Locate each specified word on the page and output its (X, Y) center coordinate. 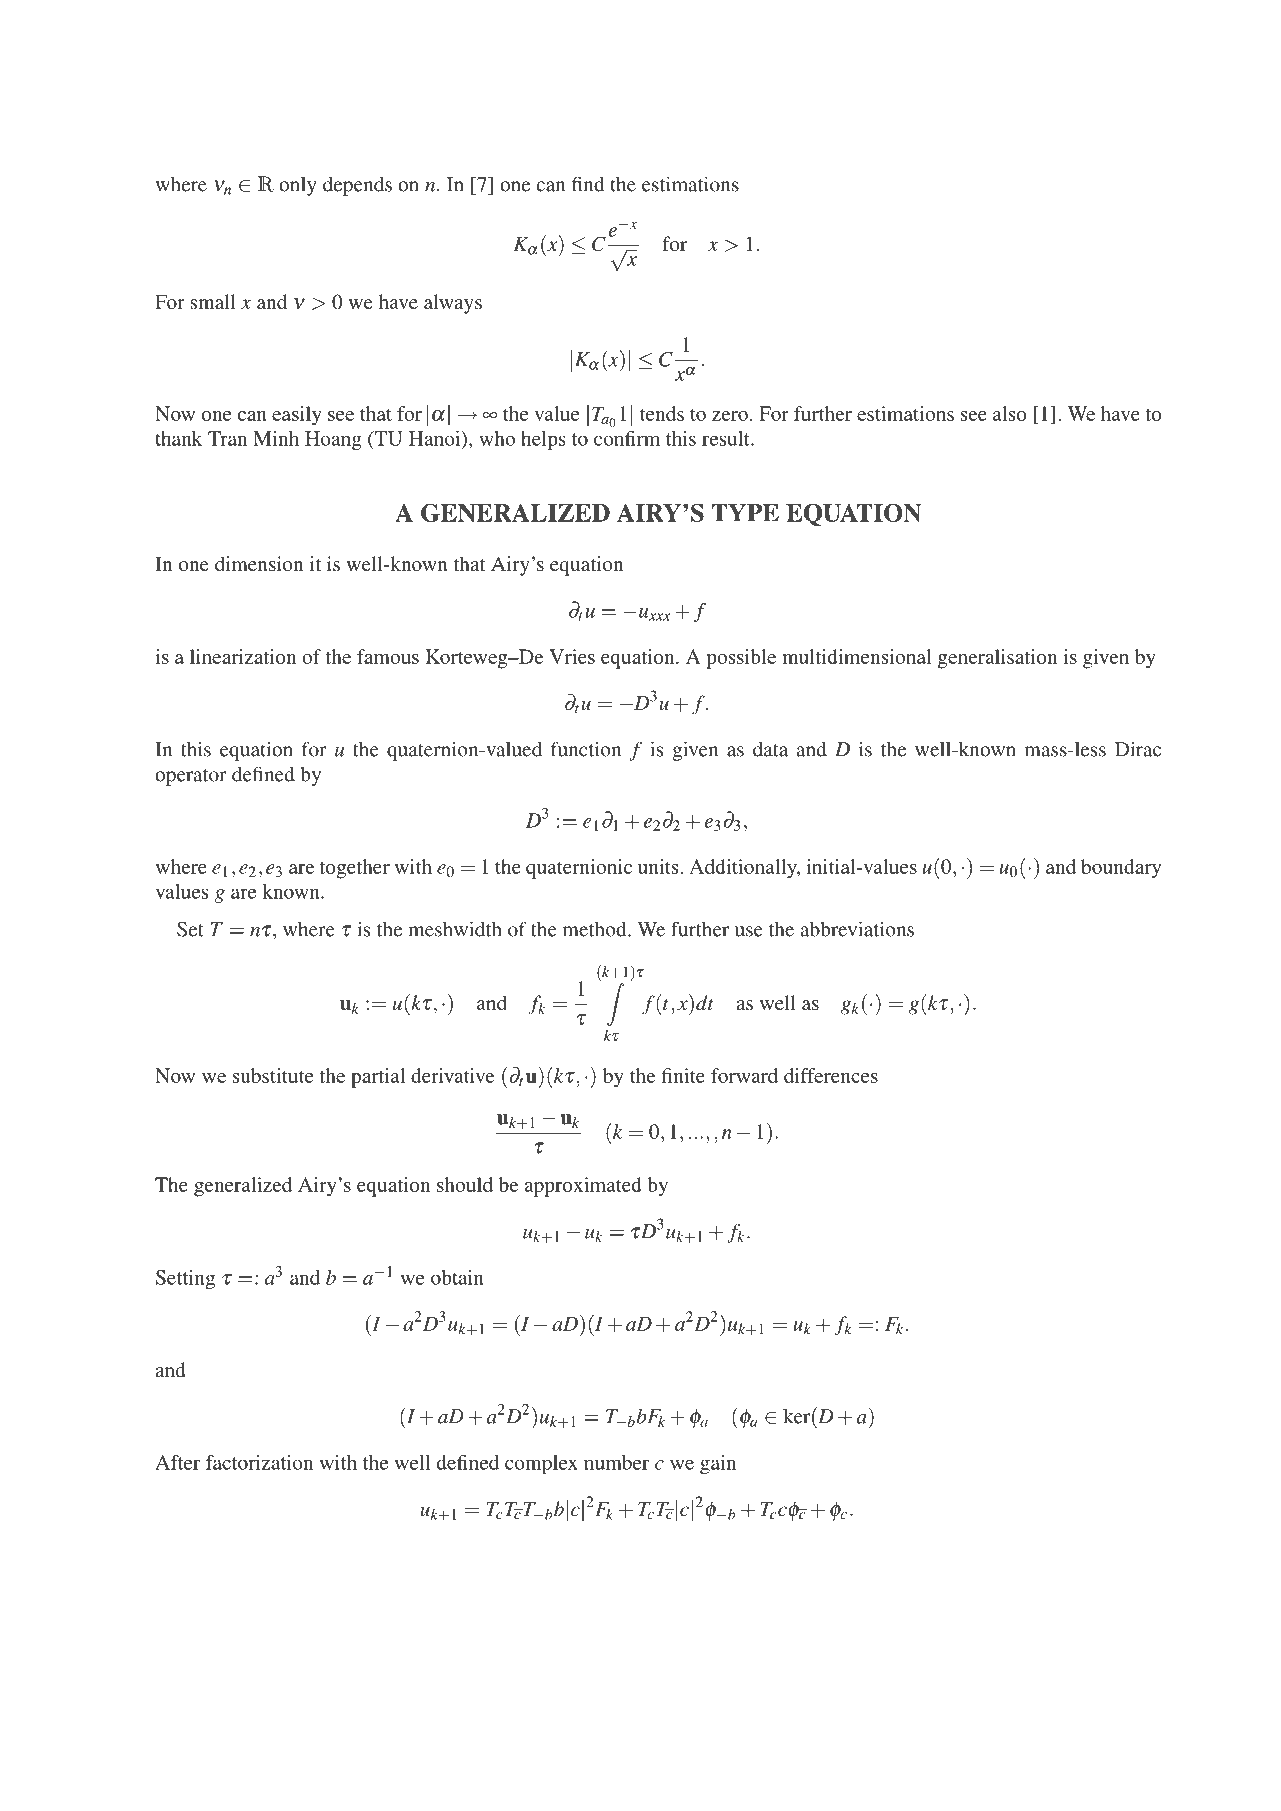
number (616, 1462)
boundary (1121, 869)
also (1010, 413)
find (588, 184)
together (355, 869)
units (658, 866)
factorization (259, 1462)
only (298, 186)
